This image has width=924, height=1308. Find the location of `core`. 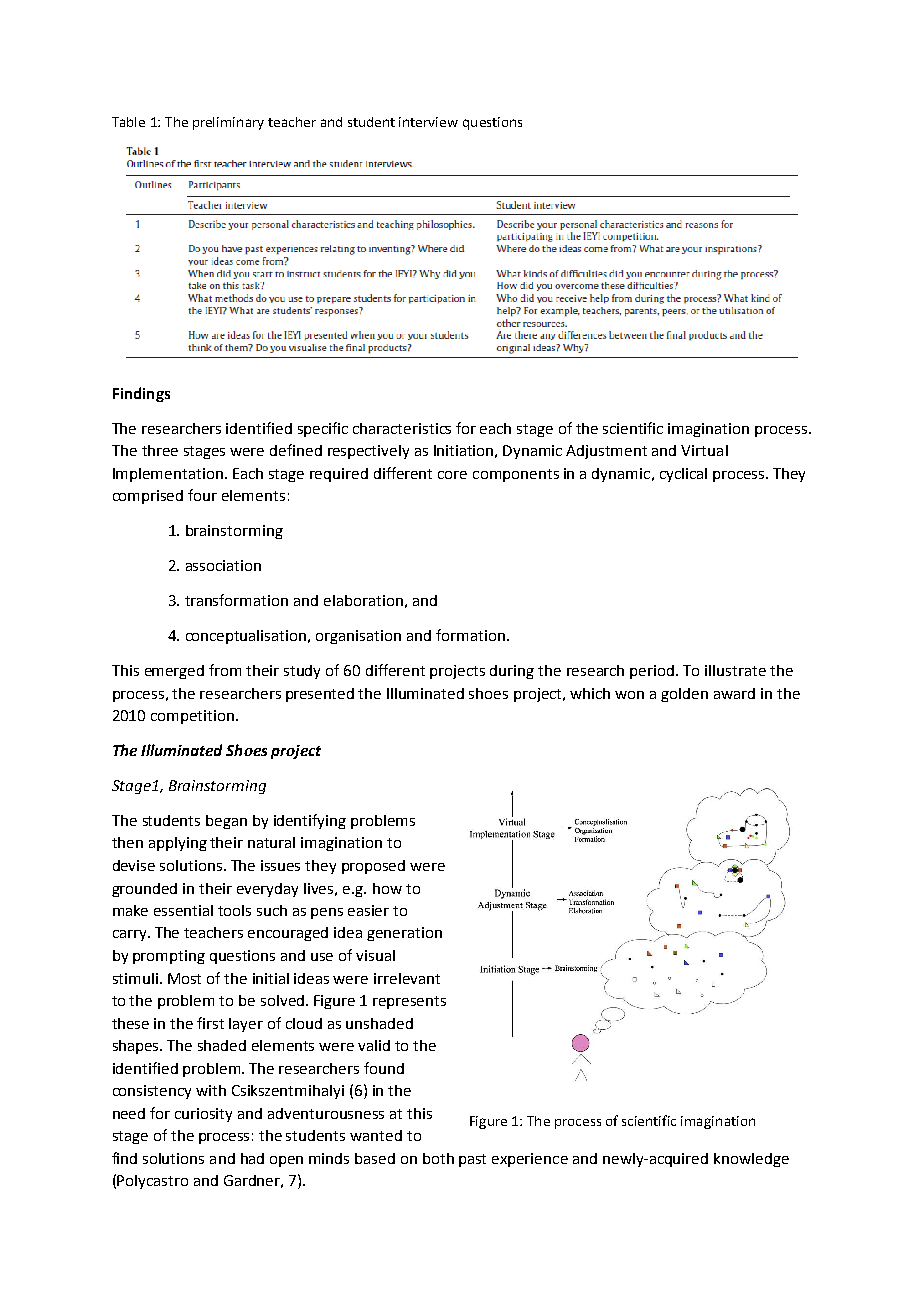

core is located at coordinates (452, 475).
